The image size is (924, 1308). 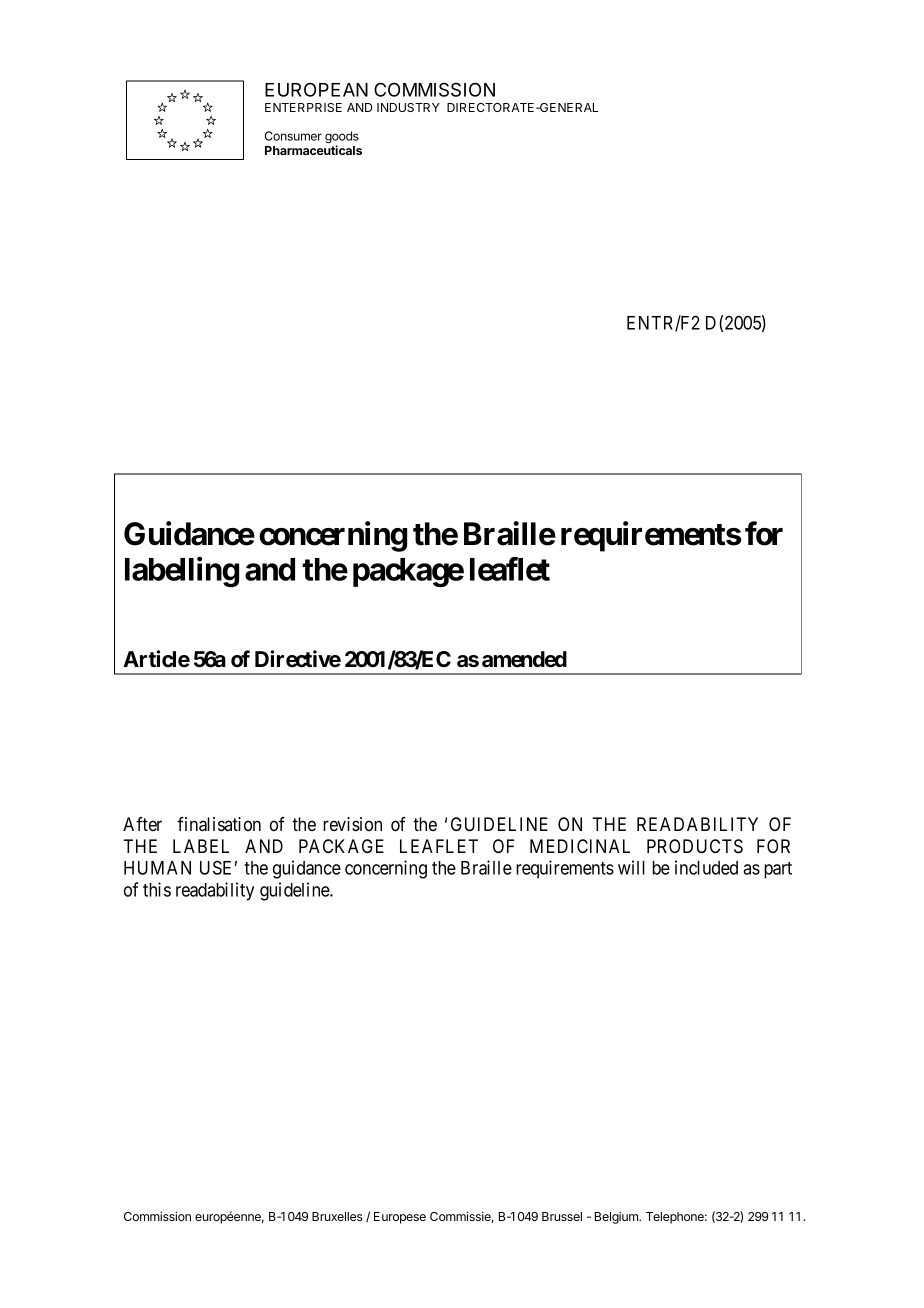 I want to click on this, so click(x=157, y=889).
